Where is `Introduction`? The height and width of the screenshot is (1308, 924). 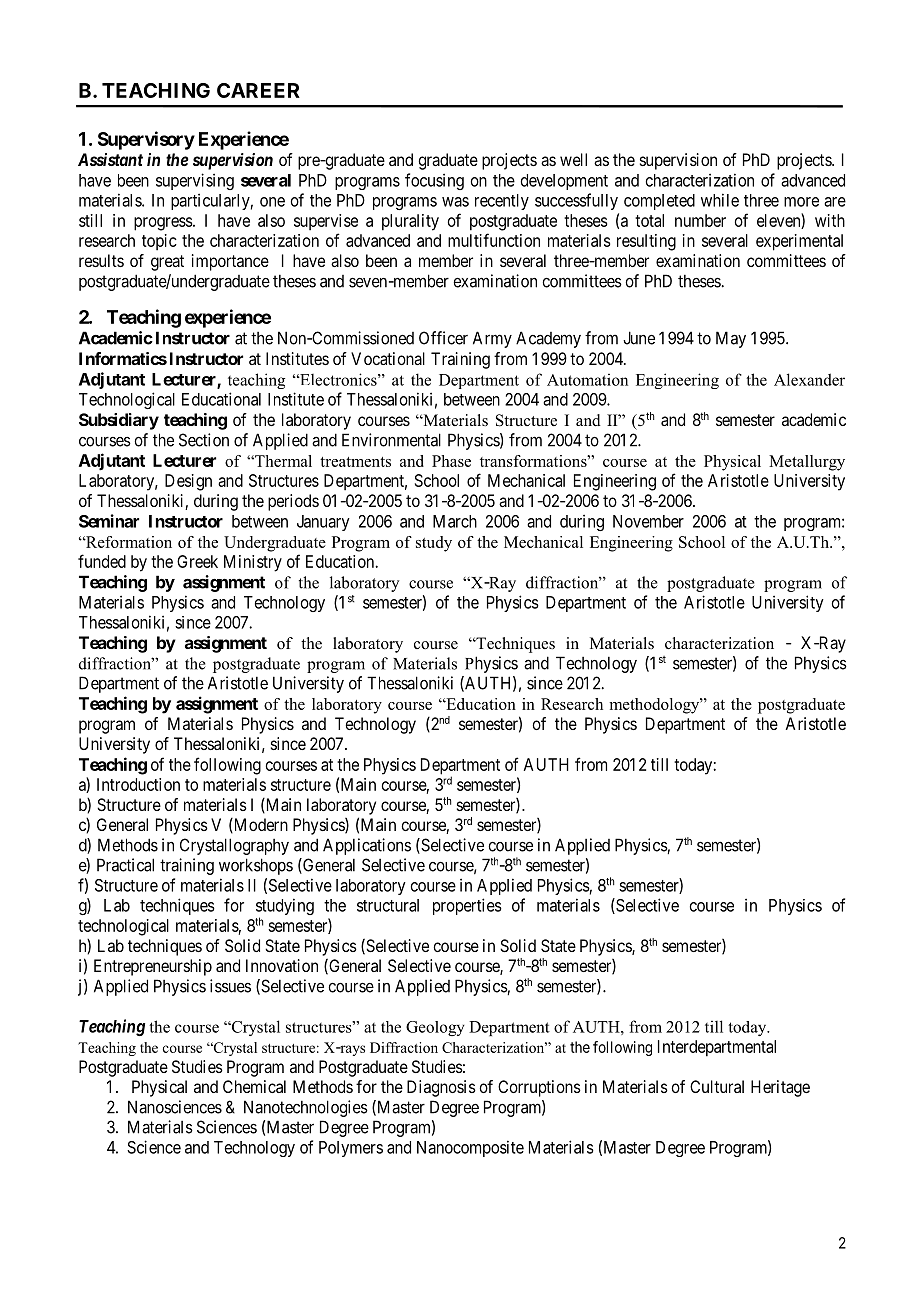
Introduction is located at coordinates (138, 784).
